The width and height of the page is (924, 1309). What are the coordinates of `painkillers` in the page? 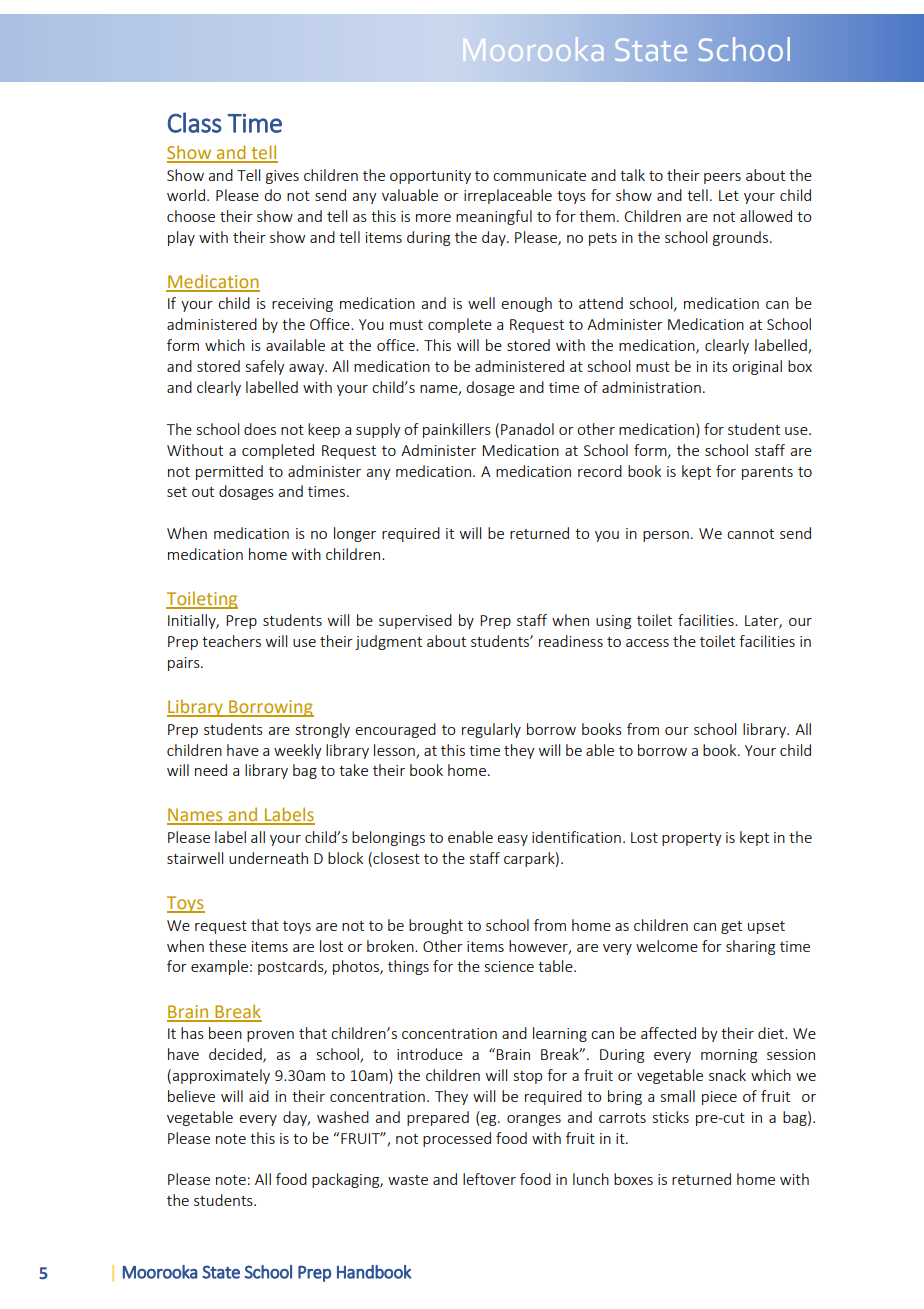 It's located at (457, 430).
